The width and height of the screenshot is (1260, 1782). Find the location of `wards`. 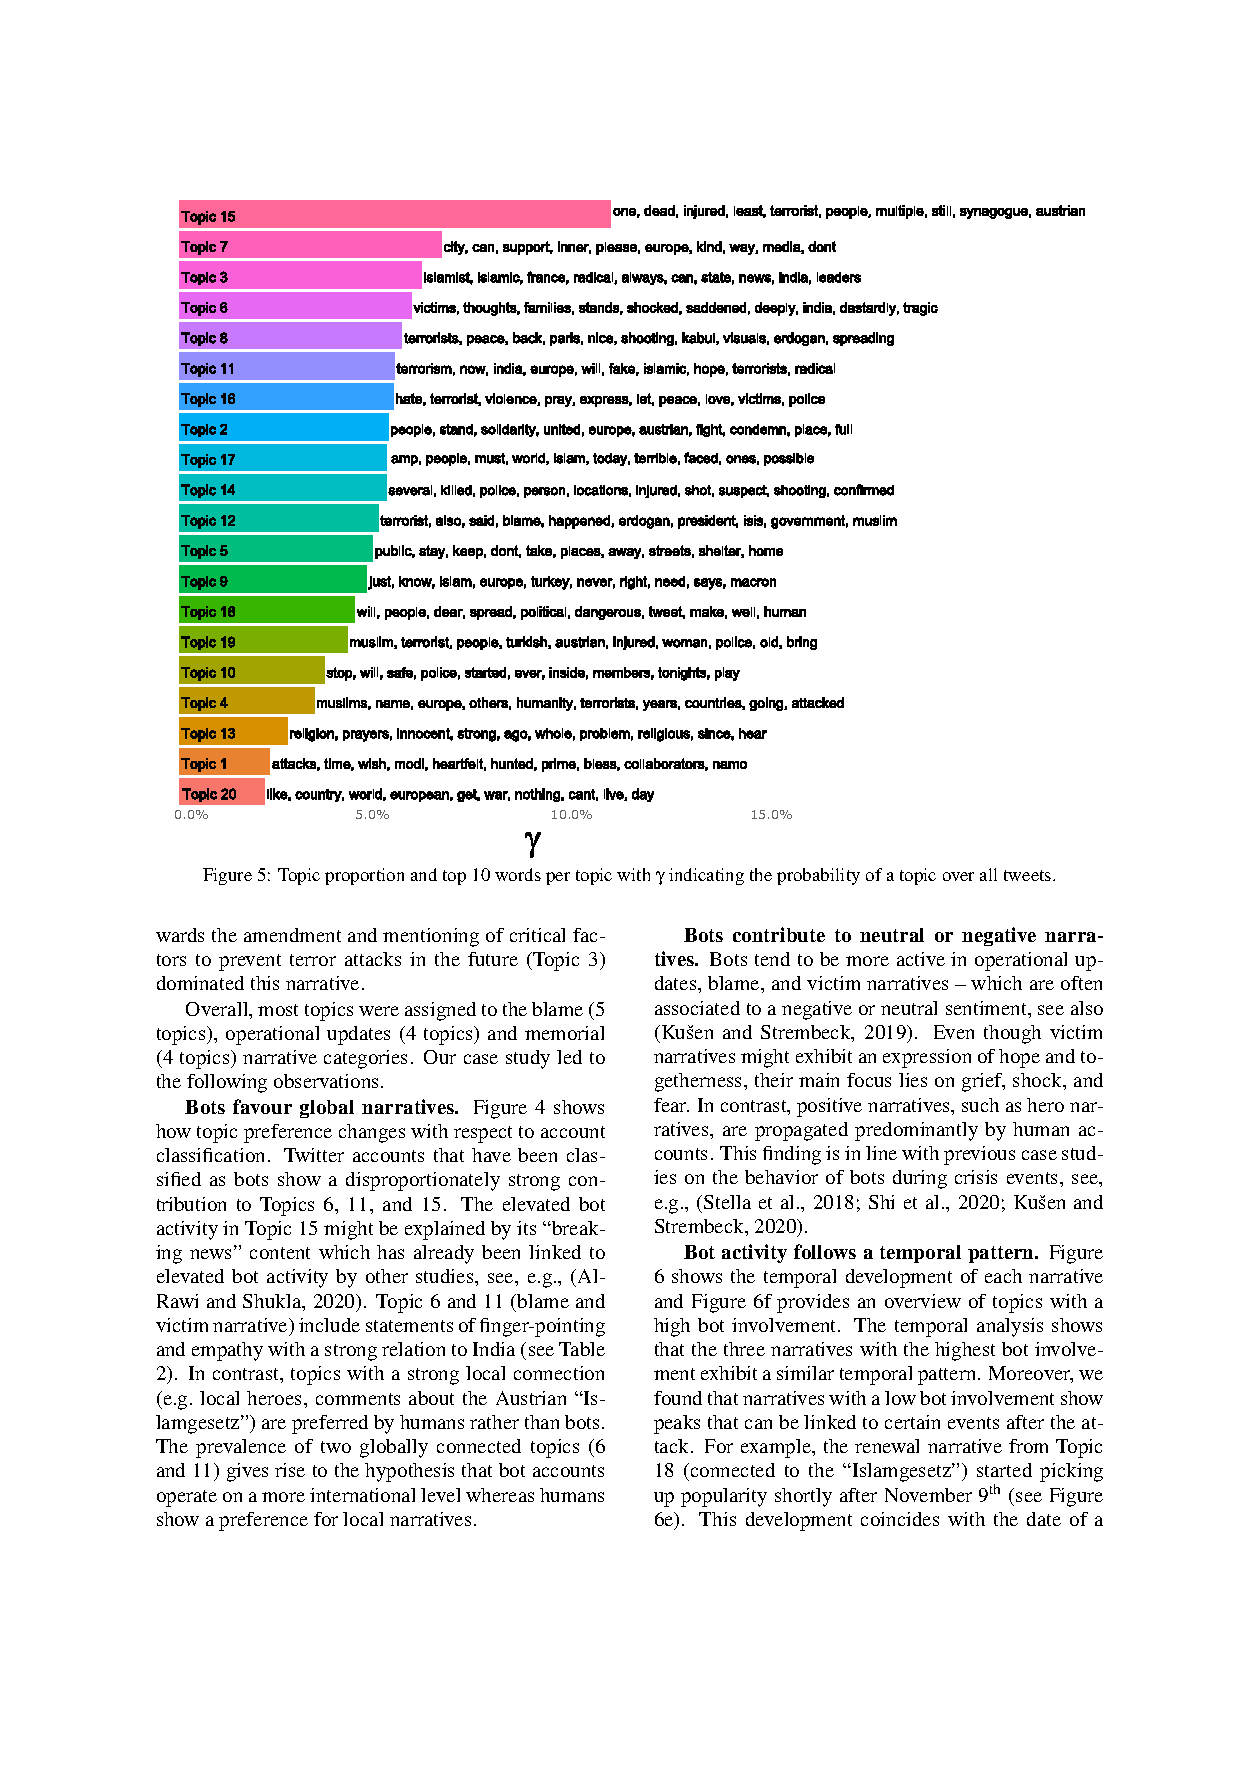

wards is located at coordinates (180, 935).
